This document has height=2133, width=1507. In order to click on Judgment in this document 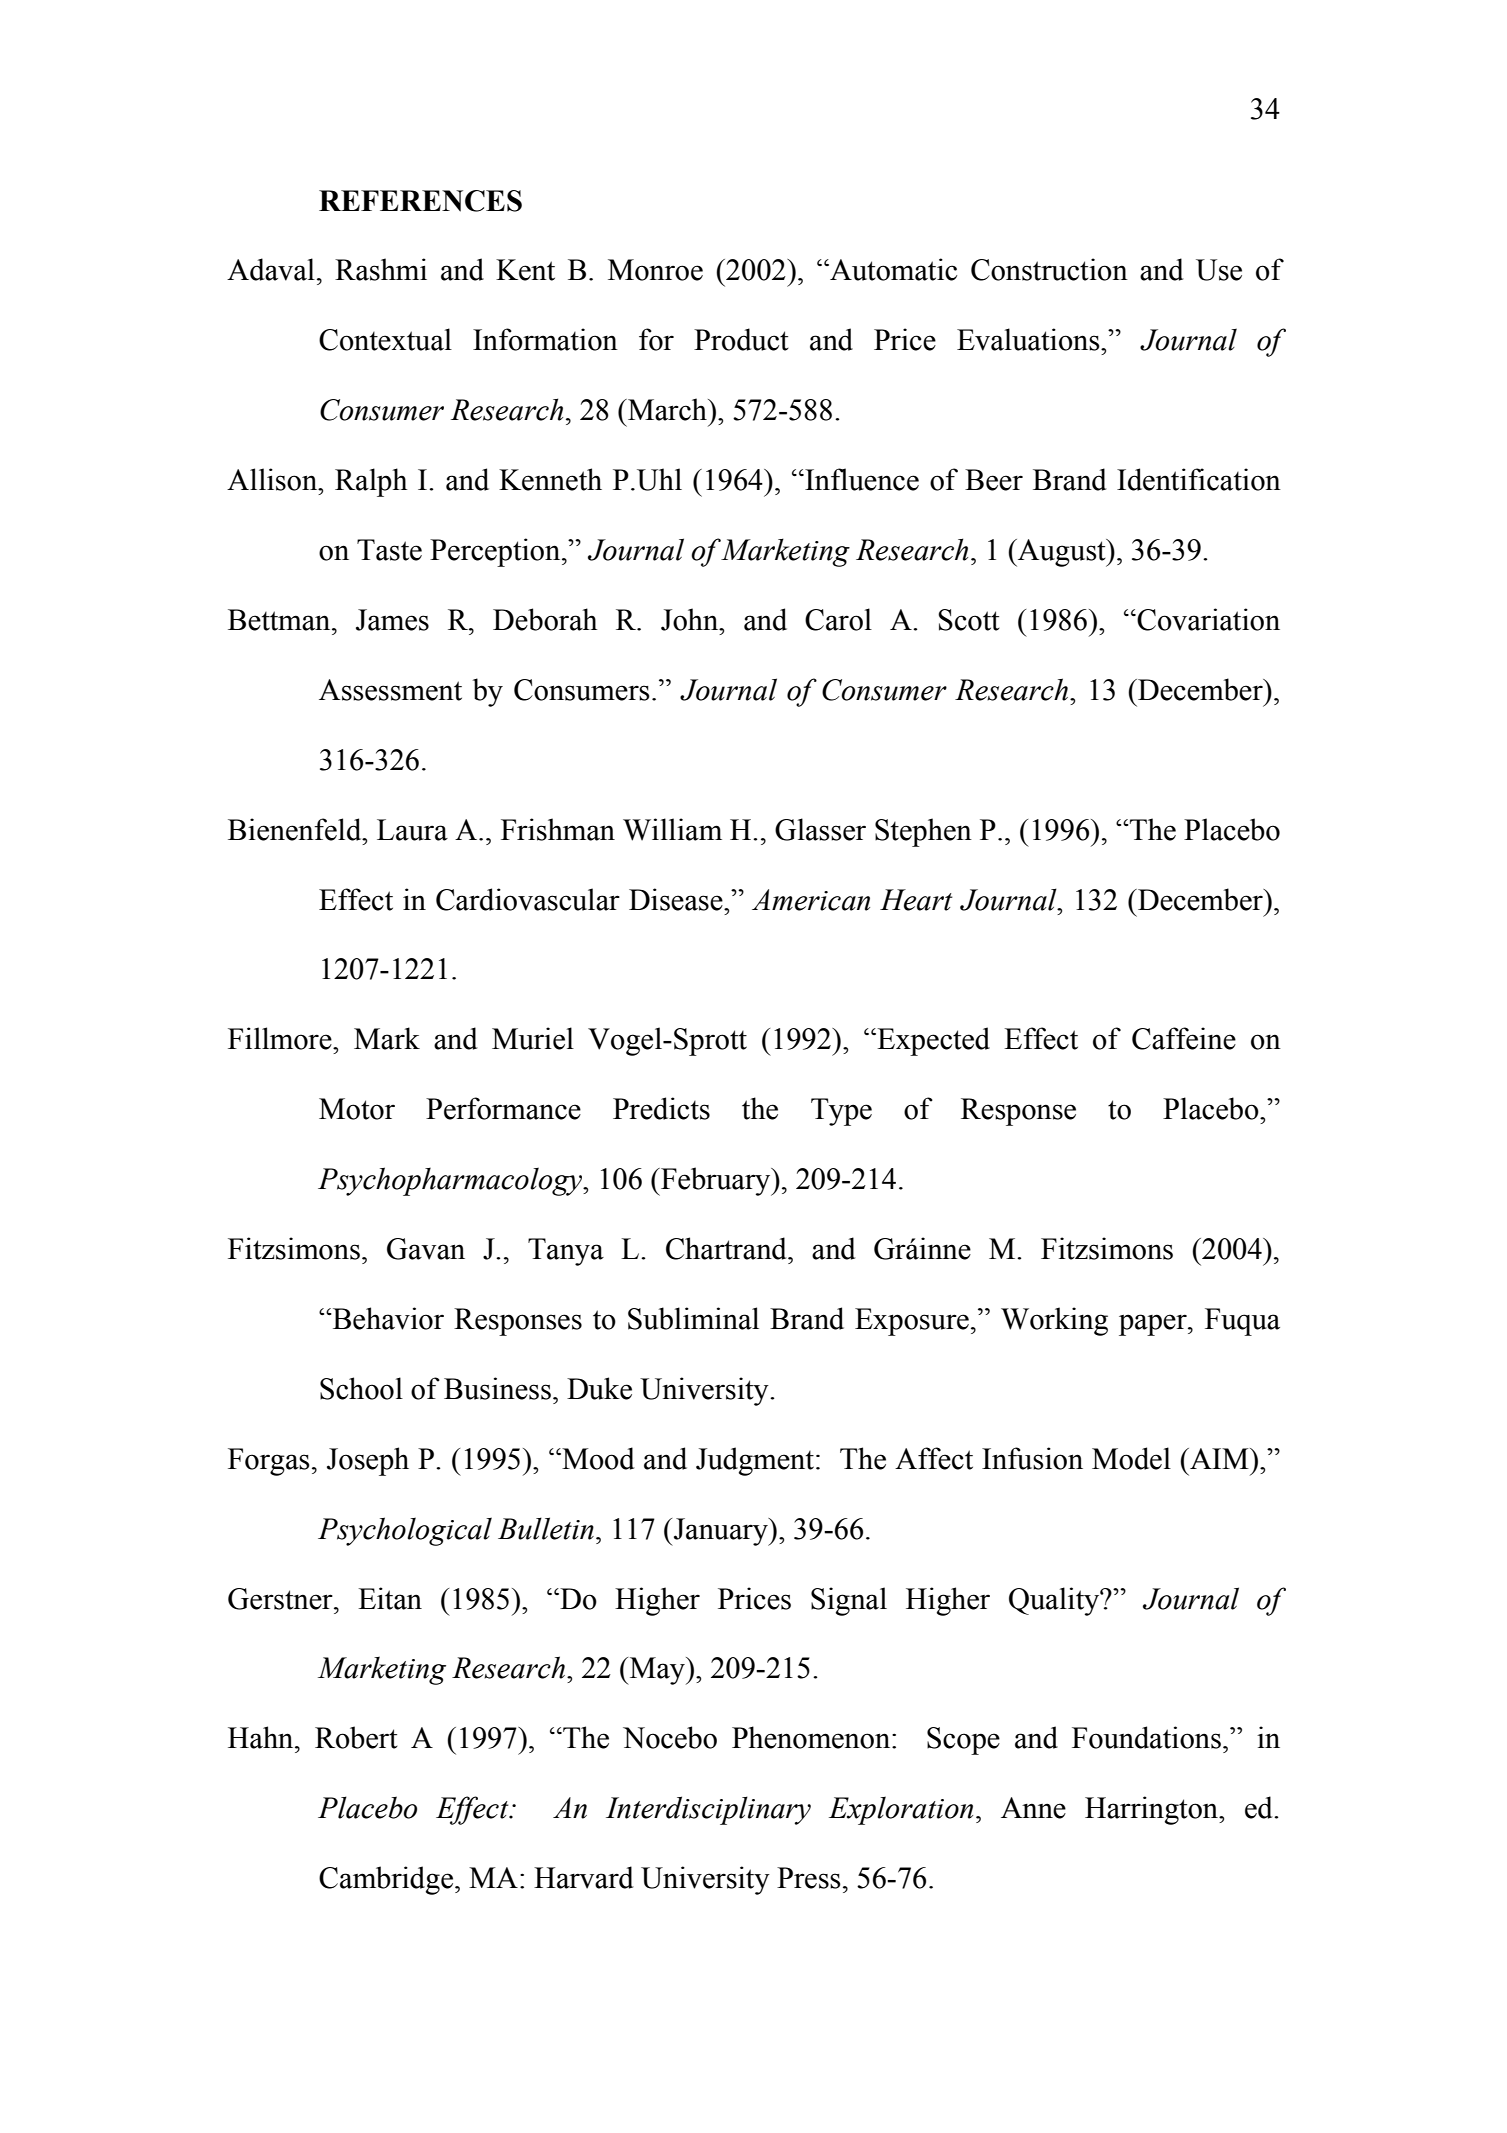, I will do `click(755, 1461)`.
